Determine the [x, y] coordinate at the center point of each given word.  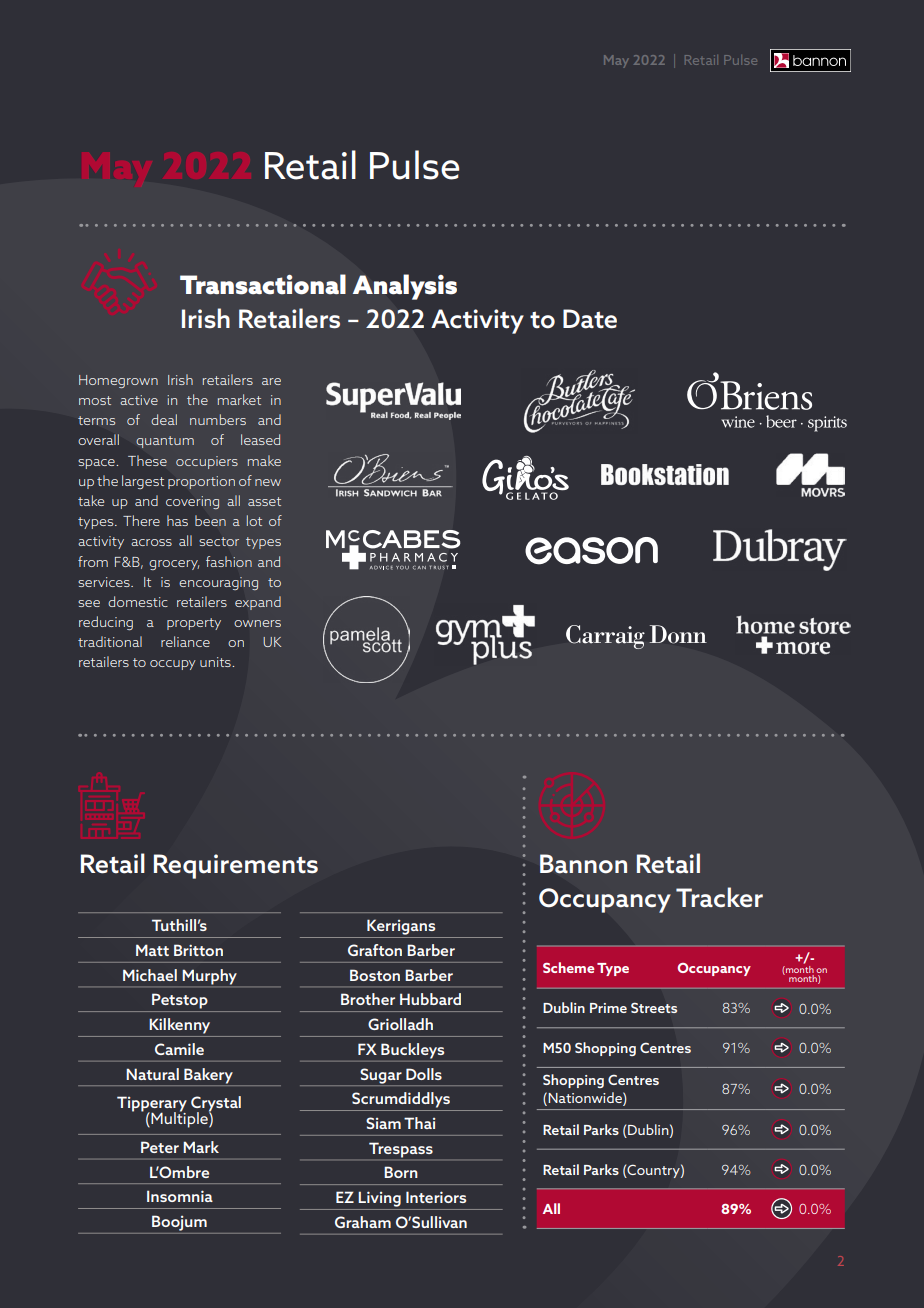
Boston [375, 975]
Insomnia [180, 1196]
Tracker [719, 897]
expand [258, 603]
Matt [152, 950]
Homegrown [118, 381]
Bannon [583, 864]
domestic [138, 601]
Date [590, 319]
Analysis [404, 287]
